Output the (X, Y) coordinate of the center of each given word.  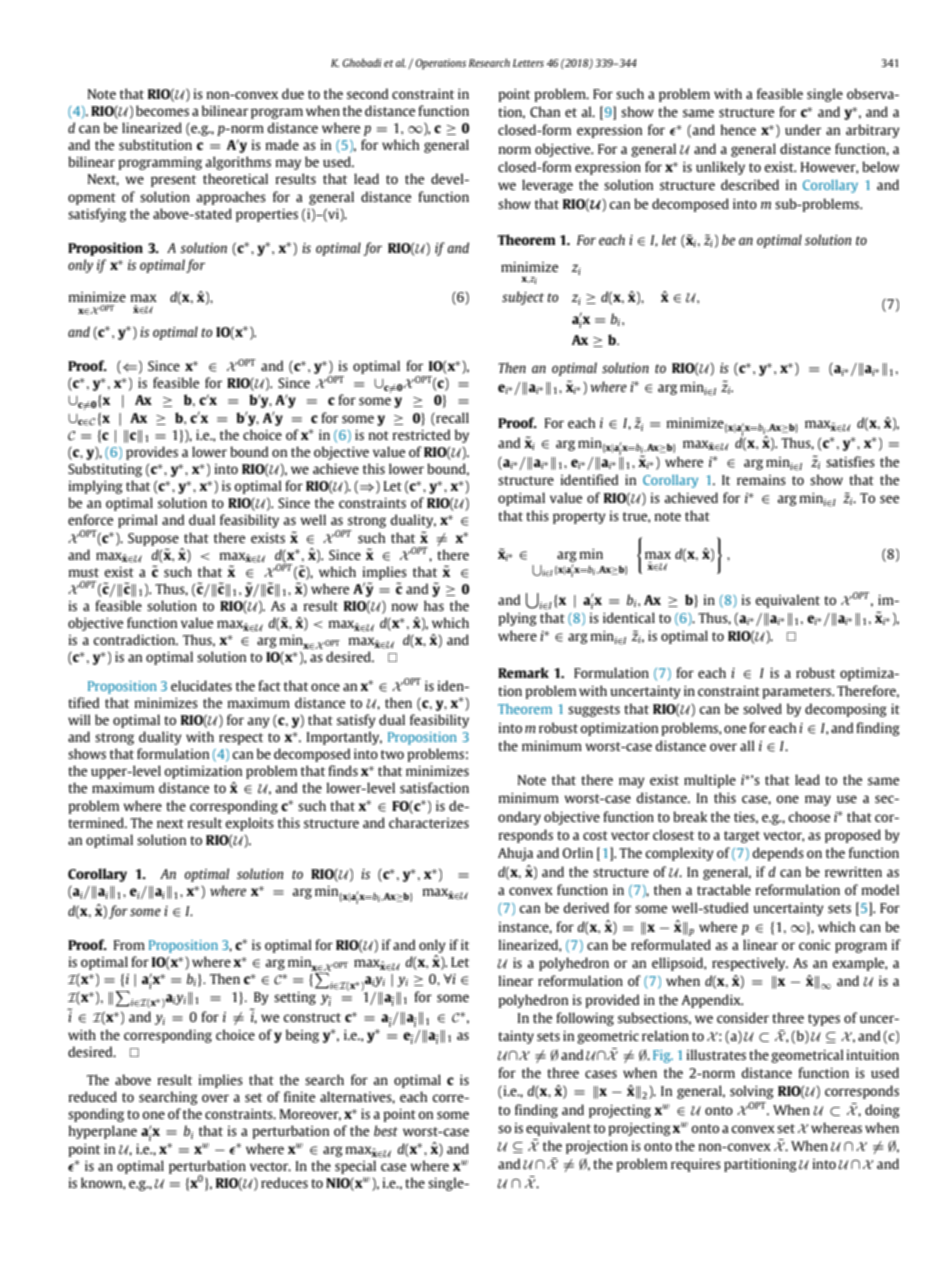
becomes (162, 110)
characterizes (429, 822)
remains (761, 480)
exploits (249, 824)
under (803, 129)
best (386, 1130)
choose (809, 816)
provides (152, 453)
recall (451, 417)
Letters (528, 63)
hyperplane (102, 1132)
